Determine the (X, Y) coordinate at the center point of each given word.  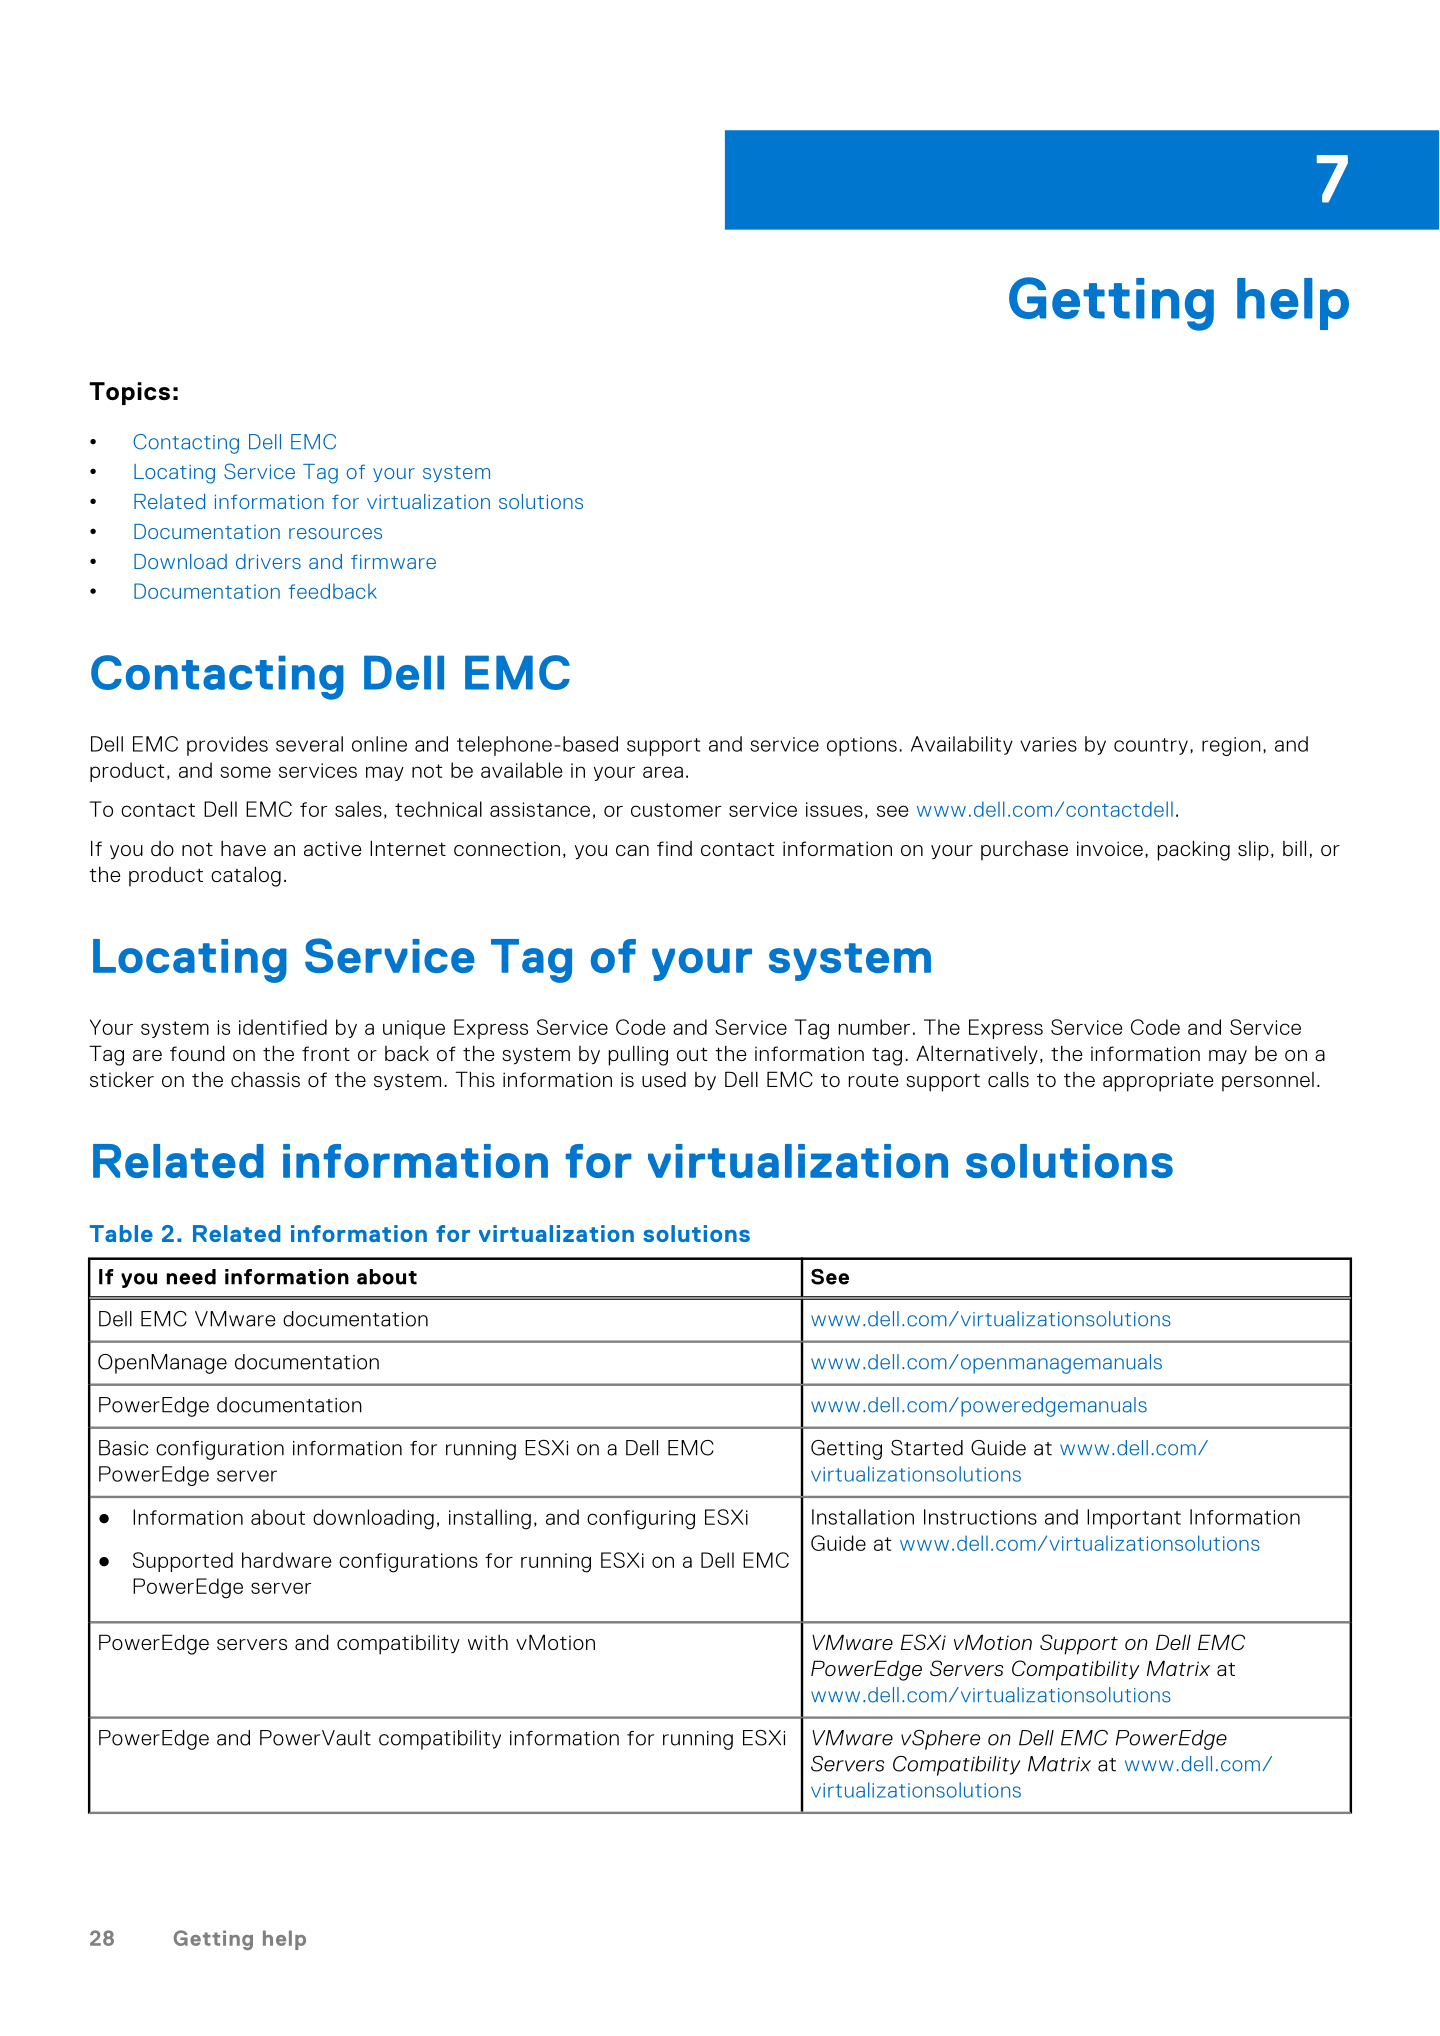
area (663, 772)
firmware (393, 561)
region (1231, 746)
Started (927, 1448)
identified (283, 1027)
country (1151, 746)
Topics (129, 393)
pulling (638, 1055)
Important (1134, 1519)
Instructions (980, 1517)
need (191, 1277)
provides (227, 746)
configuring (641, 1520)
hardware (286, 1560)
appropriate (1158, 1082)
